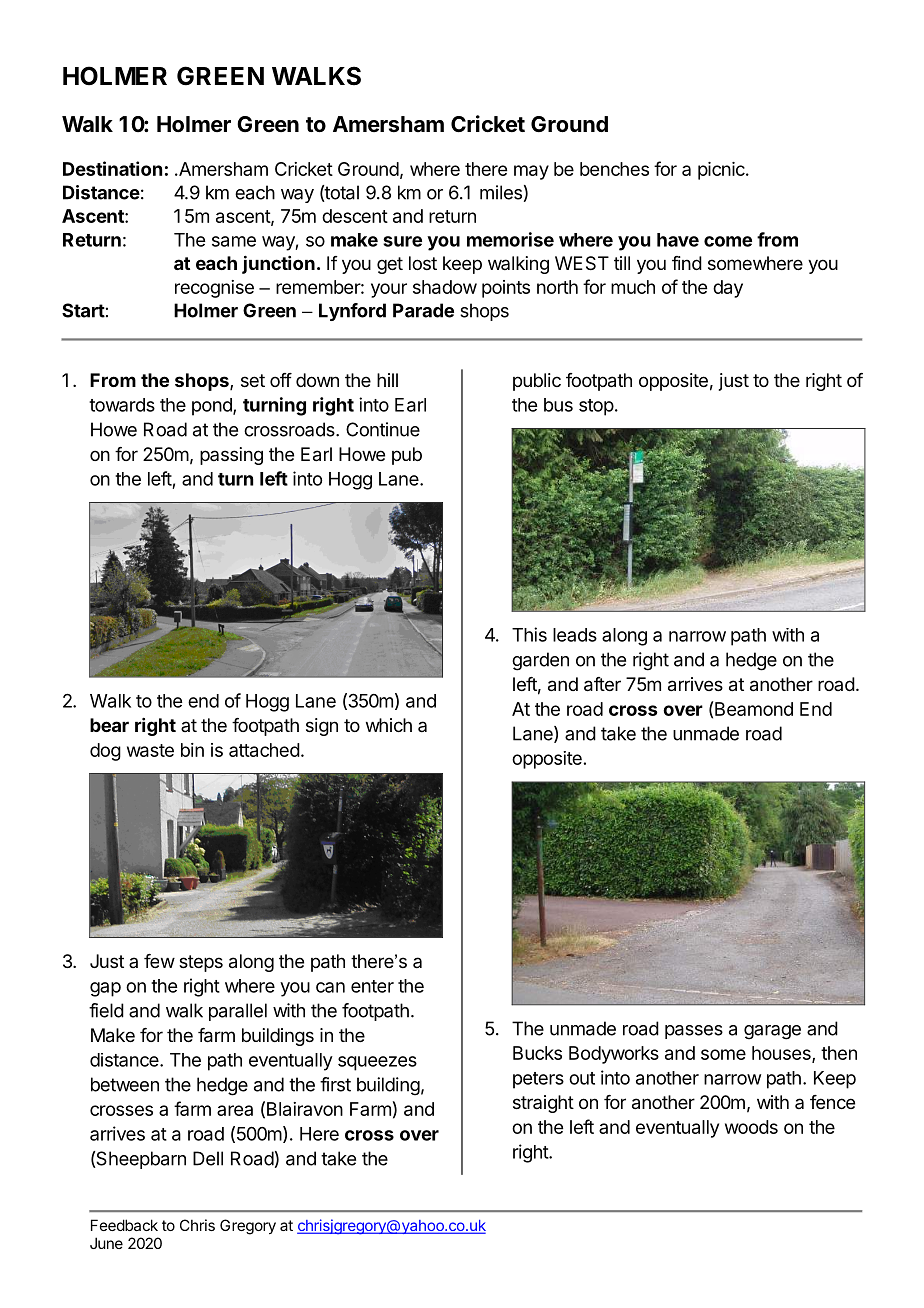  What do you see at coordinates (543, 1104) in the screenshot?
I see `straight` at bounding box center [543, 1104].
